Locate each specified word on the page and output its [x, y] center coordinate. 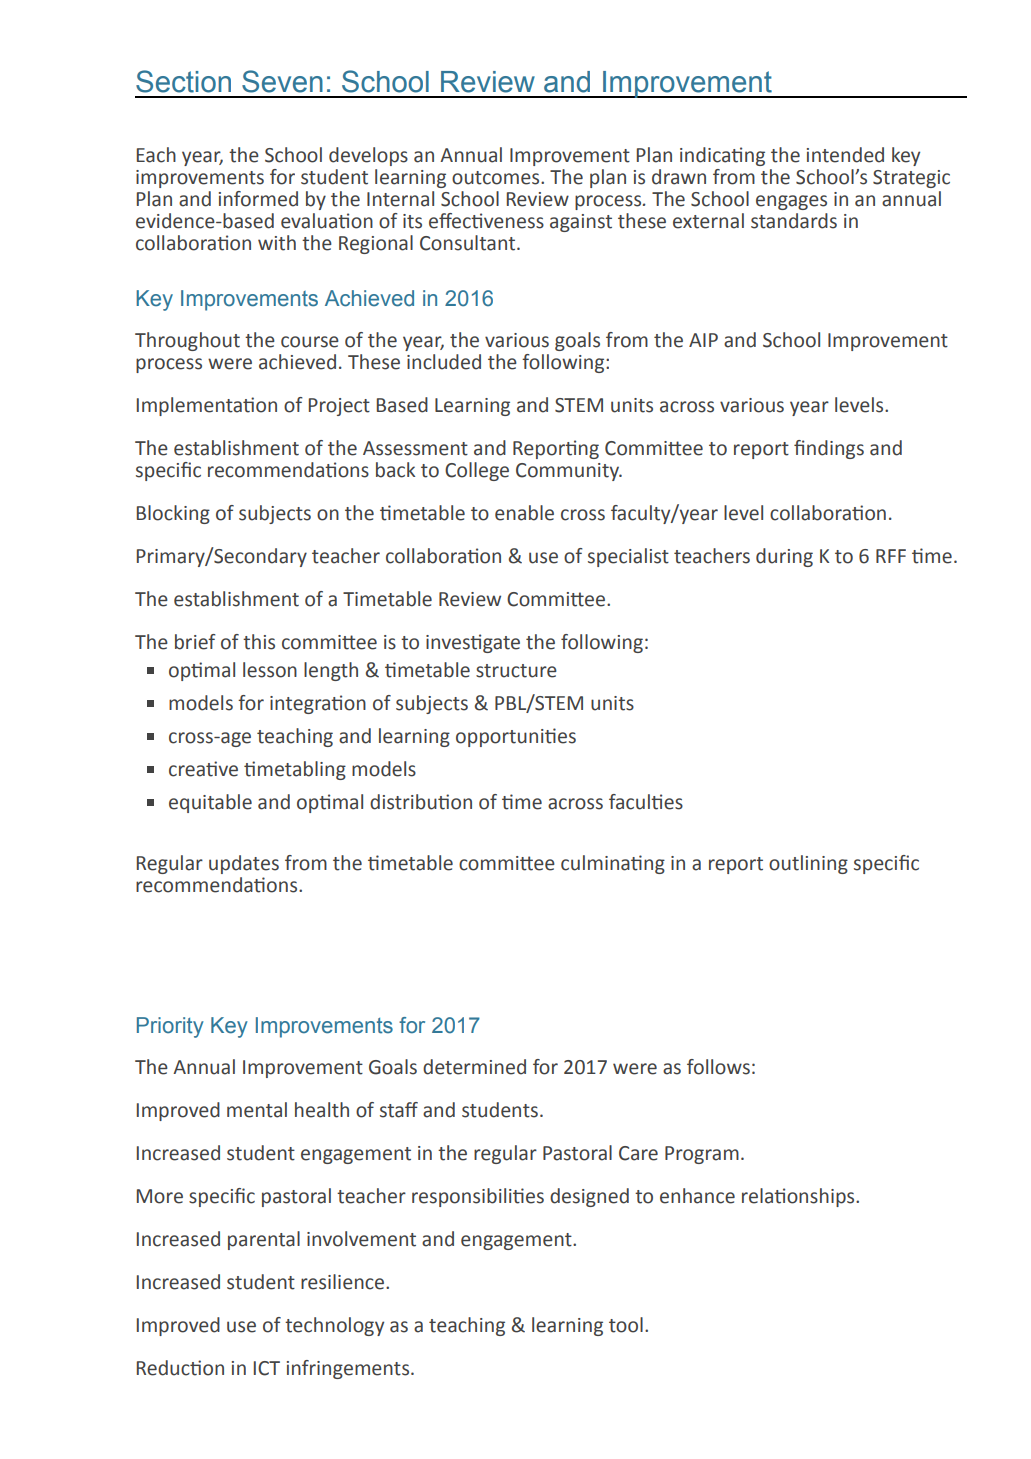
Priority [170, 1027]
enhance [697, 1196]
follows [718, 1067]
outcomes [497, 178]
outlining [808, 864]
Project [339, 407]
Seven [282, 81]
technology [334, 1326]
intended [845, 155]
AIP [703, 340]
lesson [270, 670]
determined [474, 1067]
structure [516, 671]
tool [626, 1325]
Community [568, 472]
